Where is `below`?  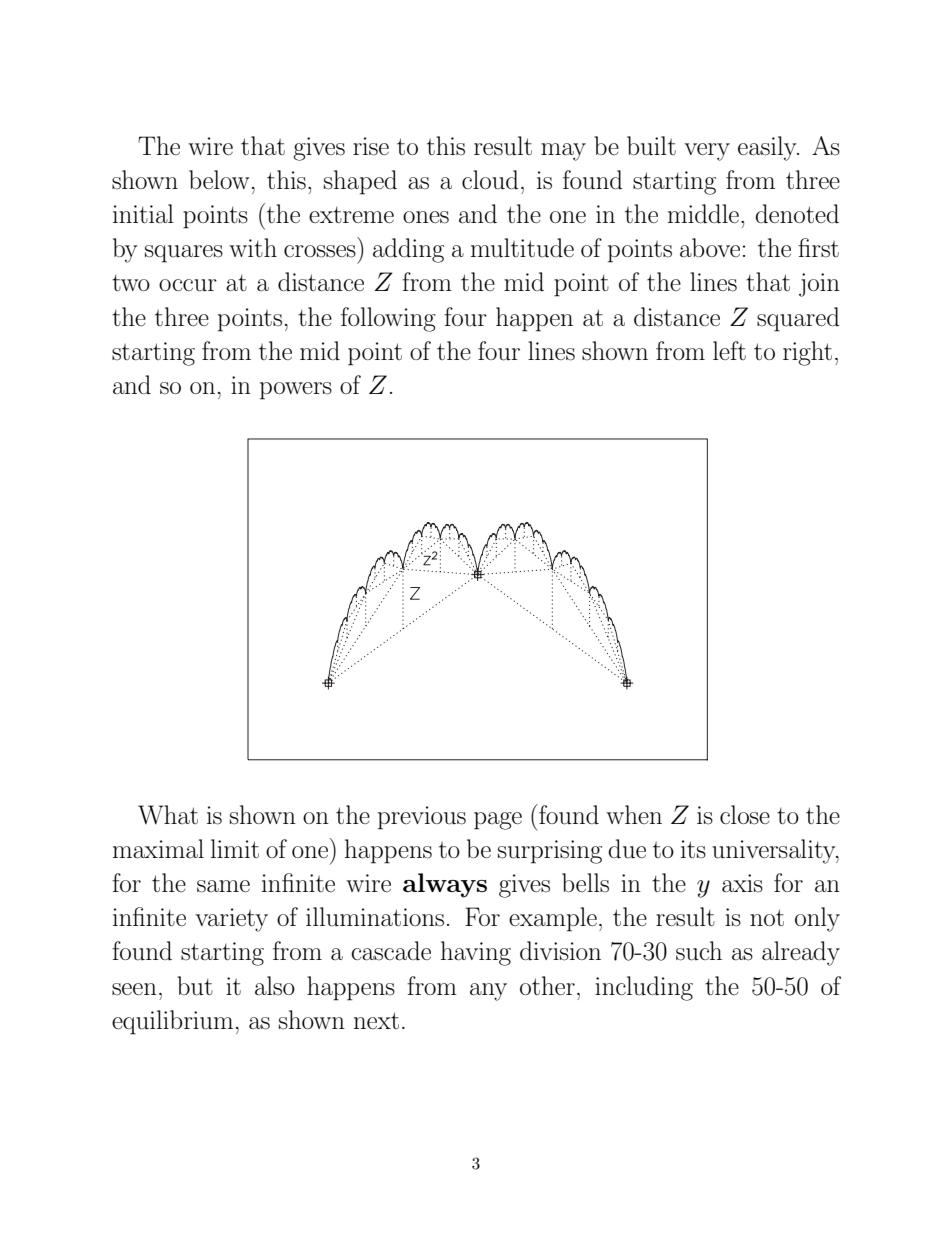 below is located at coordinates (219, 179).
